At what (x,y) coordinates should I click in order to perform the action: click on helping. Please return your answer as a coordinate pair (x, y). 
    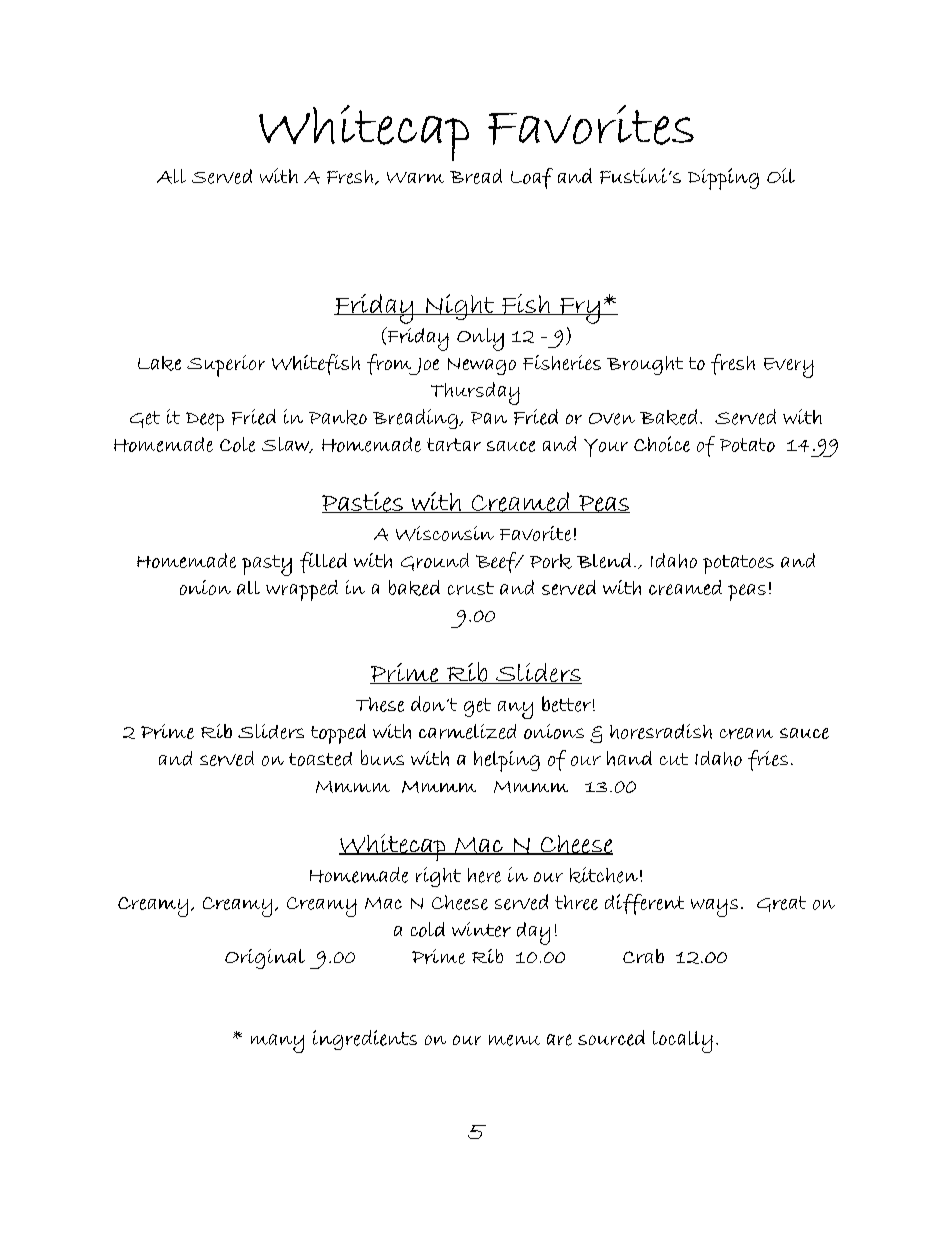
    Looking at the image, I should click on (507, 761).
